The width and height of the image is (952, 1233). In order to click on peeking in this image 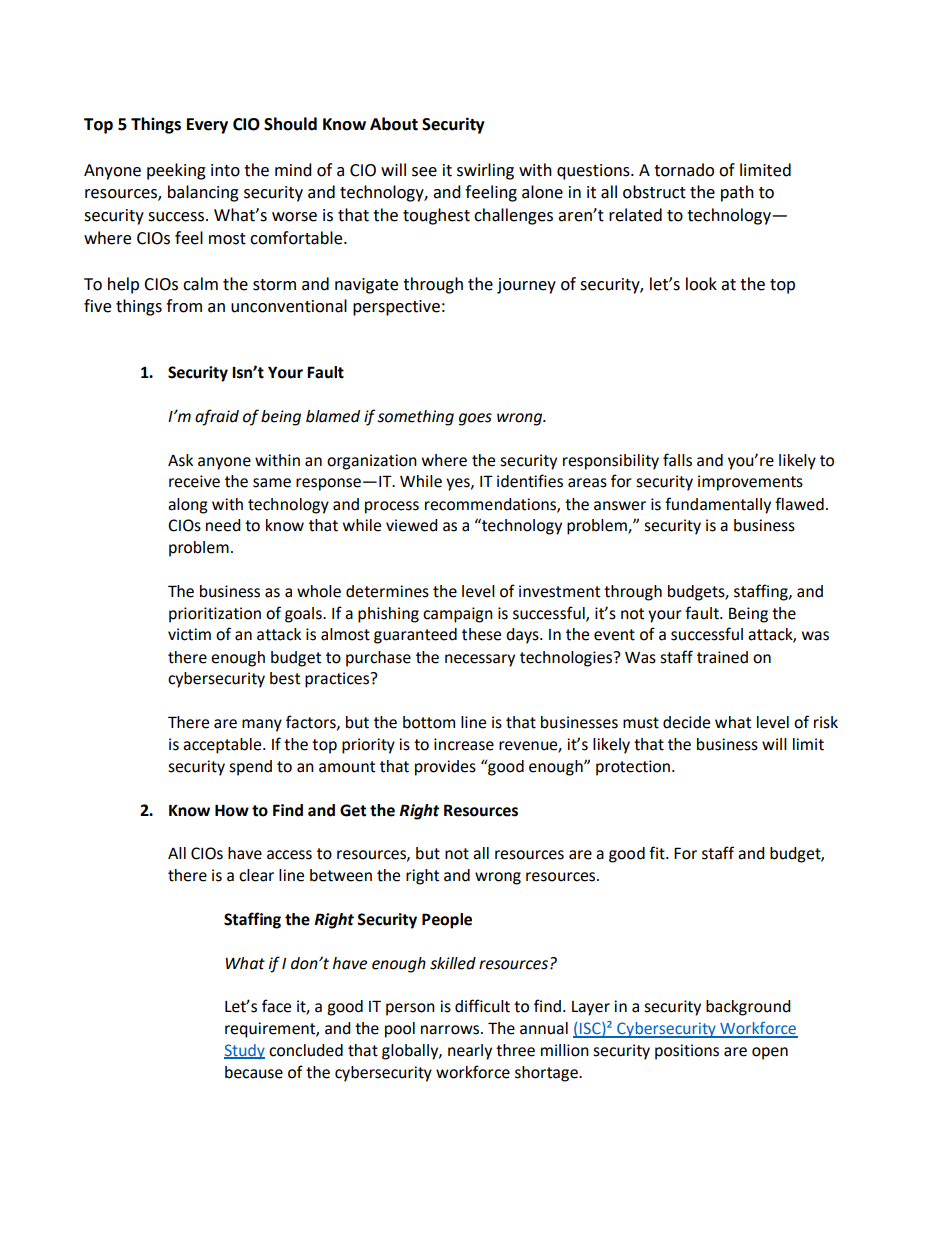, I will do `click(176, 171)`.
